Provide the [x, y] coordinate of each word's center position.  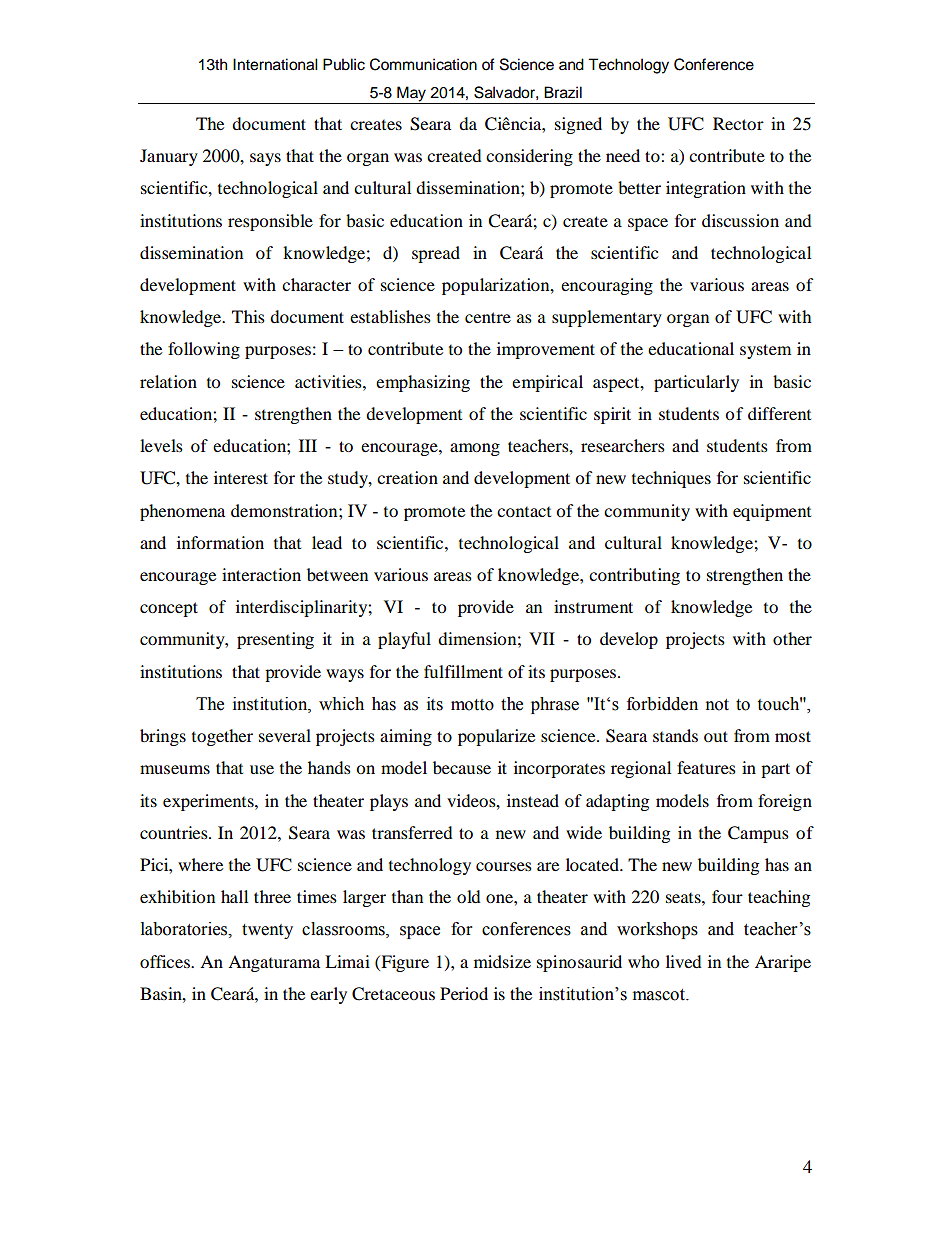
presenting [275, 640]
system [765, 351]
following [204, 350]
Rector [738, 123]
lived [684, 961]
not [717, 705]
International [275, 64]
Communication [423, 64]
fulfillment [463, 671]
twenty [267, 931]
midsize [502, 961]
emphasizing [423, 383]
